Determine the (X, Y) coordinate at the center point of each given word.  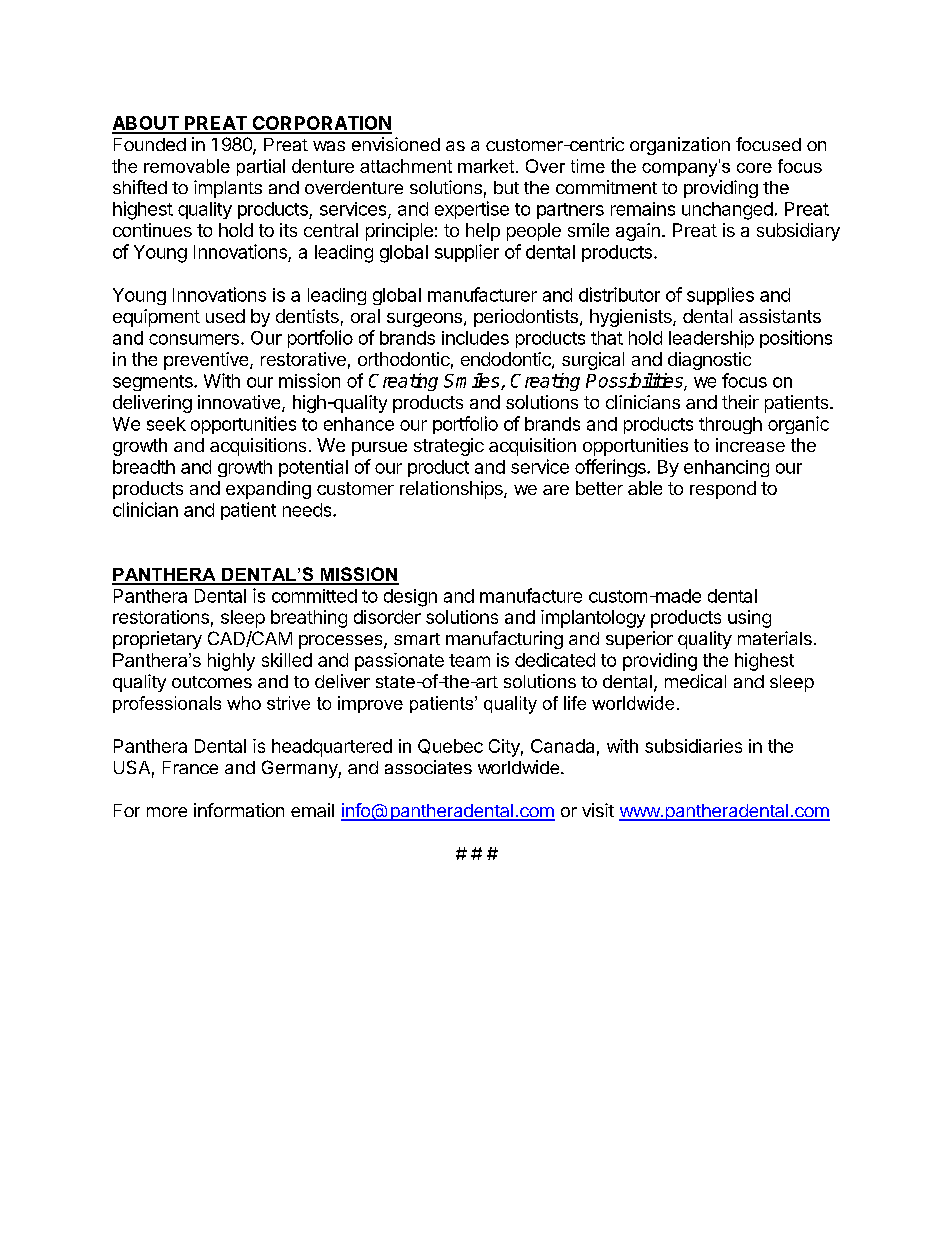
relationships (452, 490)
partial (261, 167)
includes (475, 338)
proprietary (157, 640)
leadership (711, 339)
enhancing (726, 468)
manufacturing (504, 640)
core (754, 168)
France (190, 767)
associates (428, 767)
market (487, 166)
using (749, 619)
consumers (194, 339)
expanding (268, 490)
